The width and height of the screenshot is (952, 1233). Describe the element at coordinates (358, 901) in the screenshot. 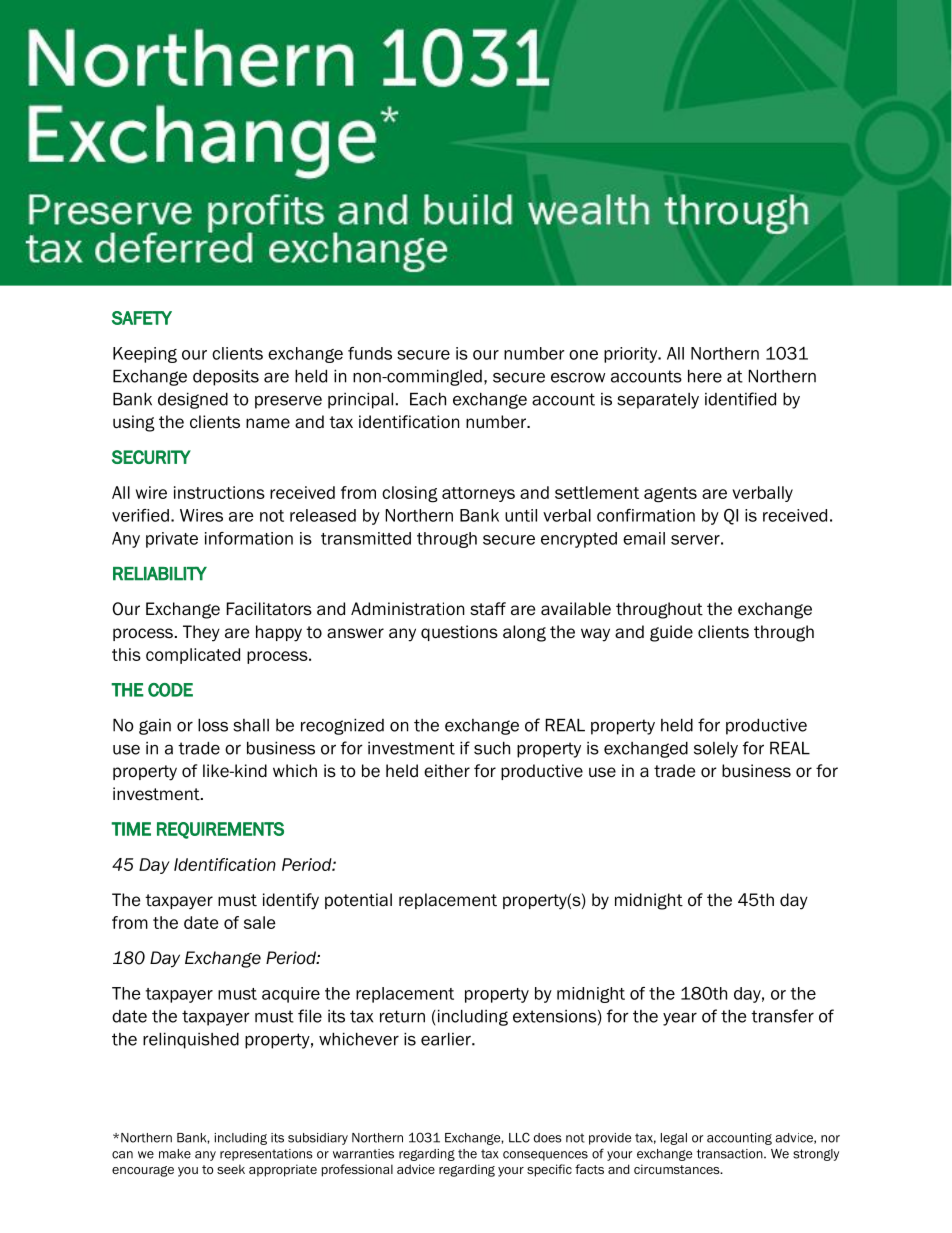

I see `potential` at that location.
